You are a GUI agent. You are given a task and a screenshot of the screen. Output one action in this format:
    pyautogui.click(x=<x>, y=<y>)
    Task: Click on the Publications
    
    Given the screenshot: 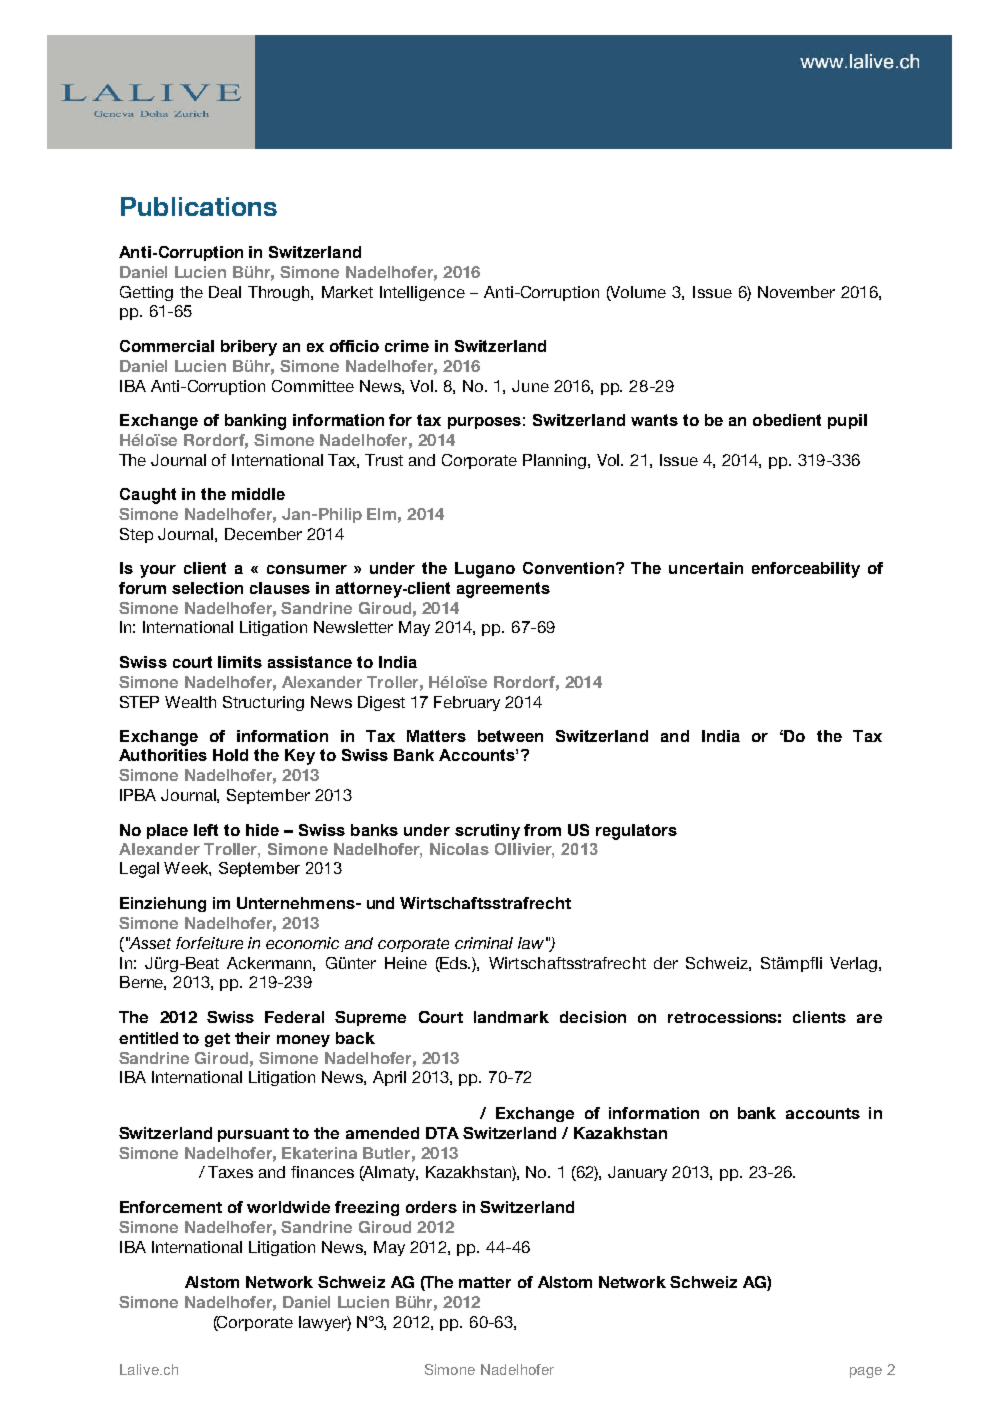 What is the action you would take?
    pyautogui.click(x=199, y=206)
